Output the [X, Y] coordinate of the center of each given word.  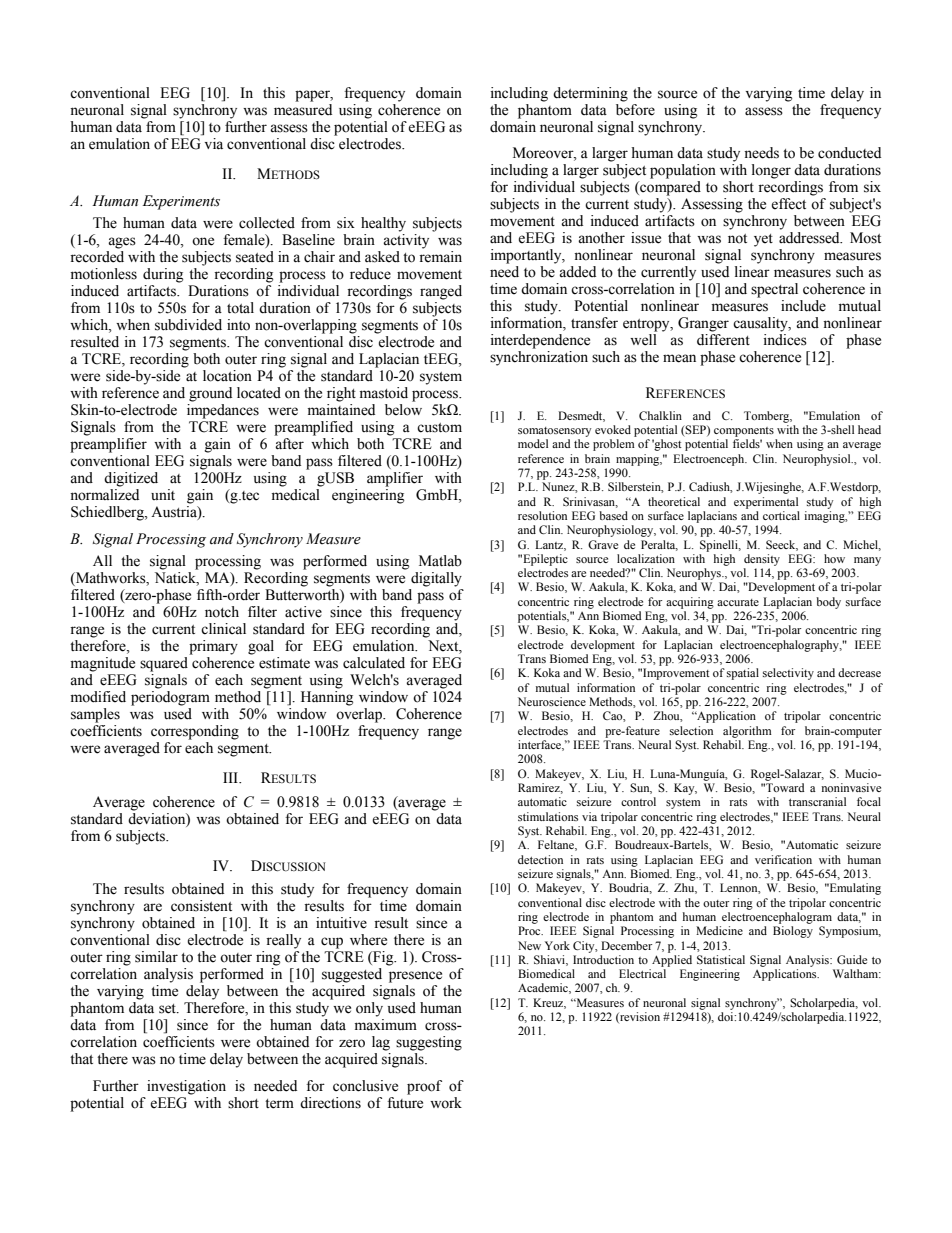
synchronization [539, 358]
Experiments [181, 202]
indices [785, 340]
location [227, 376]
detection [540, 859]
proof [424, 1087]
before [635, 108]
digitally [436, 579]
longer [771, 171]
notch [222, 612]
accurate [738, 602]
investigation [186, 1087]
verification [783, 859]
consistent [201, 906]
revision [639, 1017]
